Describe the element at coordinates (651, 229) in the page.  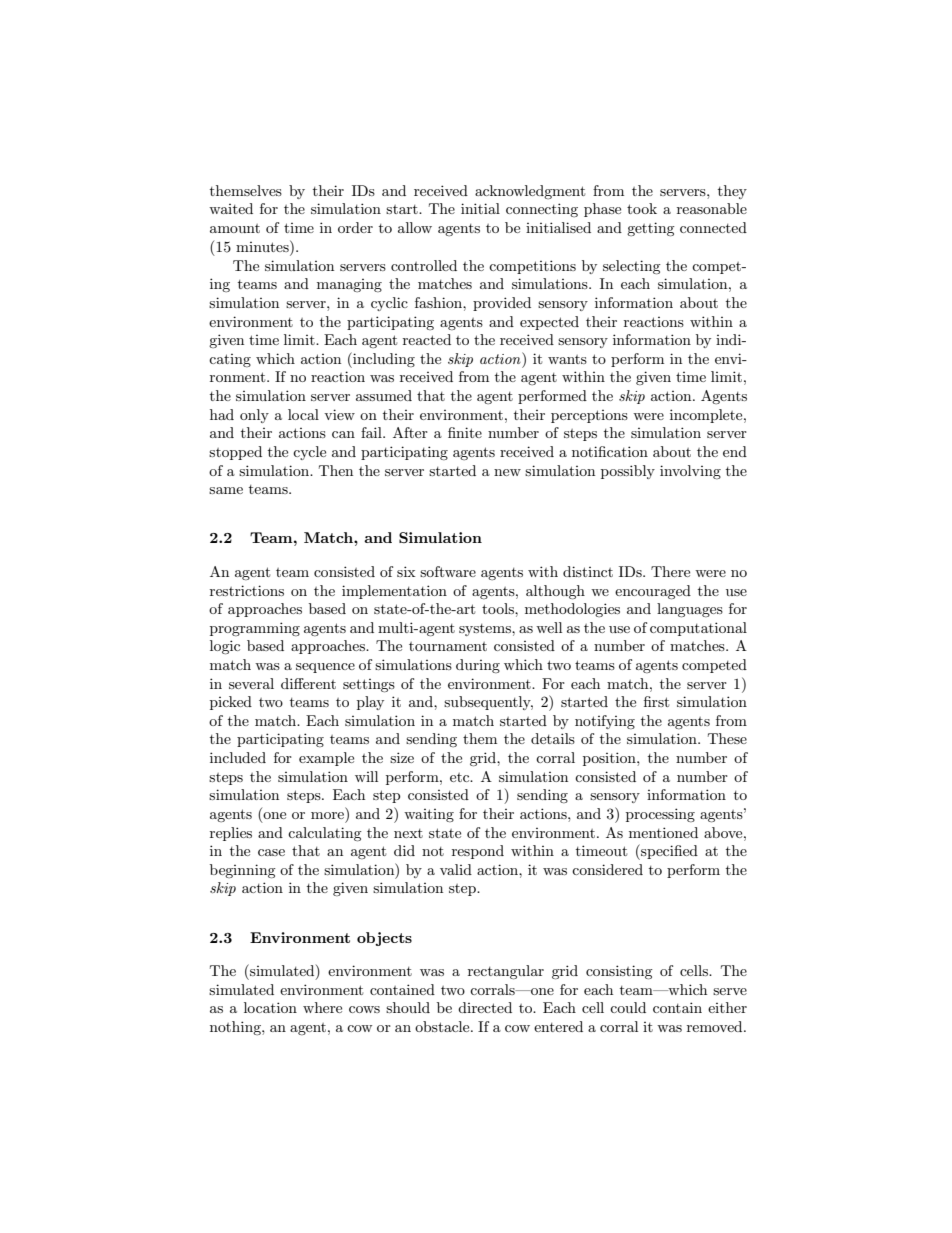
I see `getting` at that location.
